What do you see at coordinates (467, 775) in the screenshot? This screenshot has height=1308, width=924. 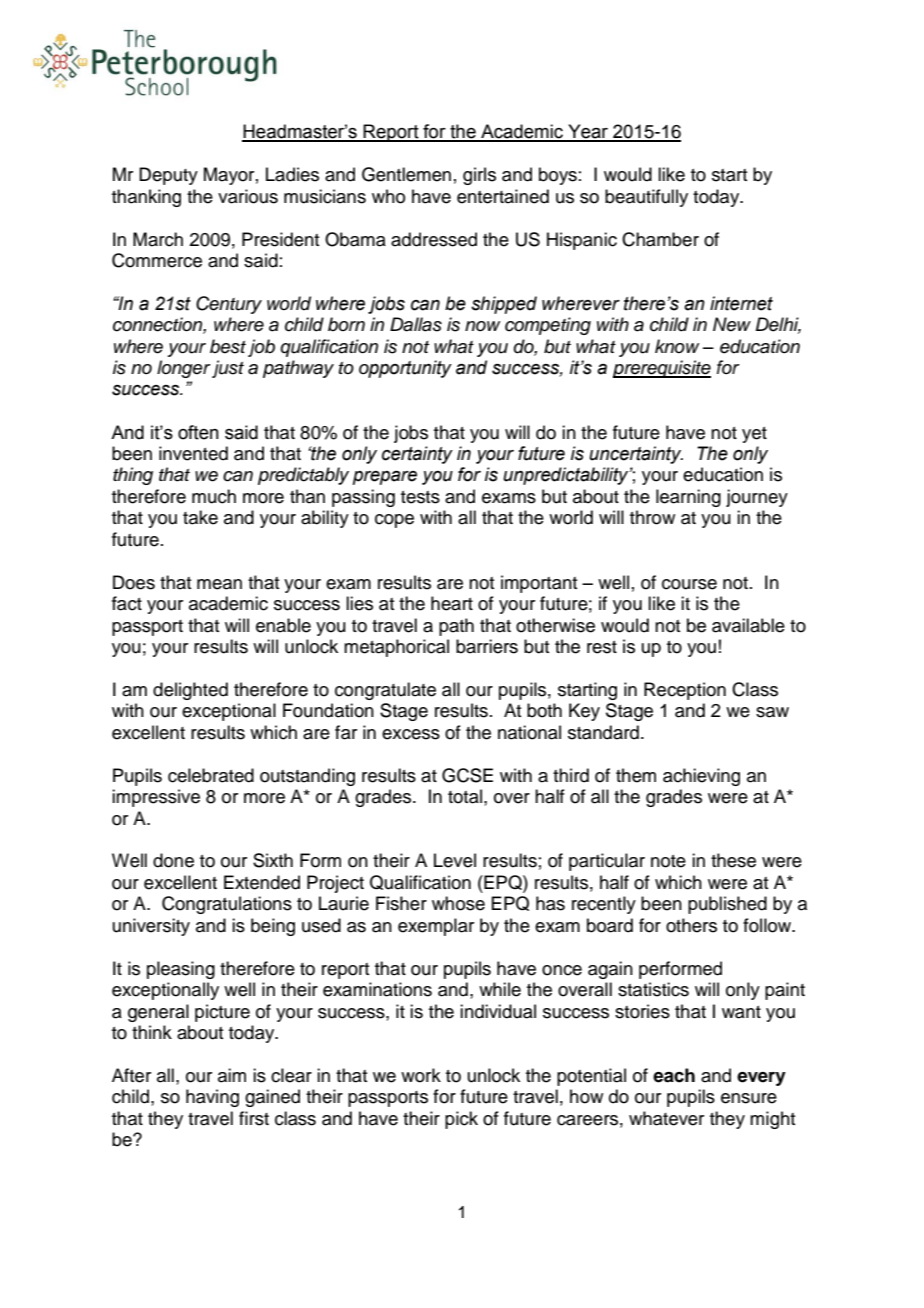 I see `GCSE` at bounding box center [467, 775].
